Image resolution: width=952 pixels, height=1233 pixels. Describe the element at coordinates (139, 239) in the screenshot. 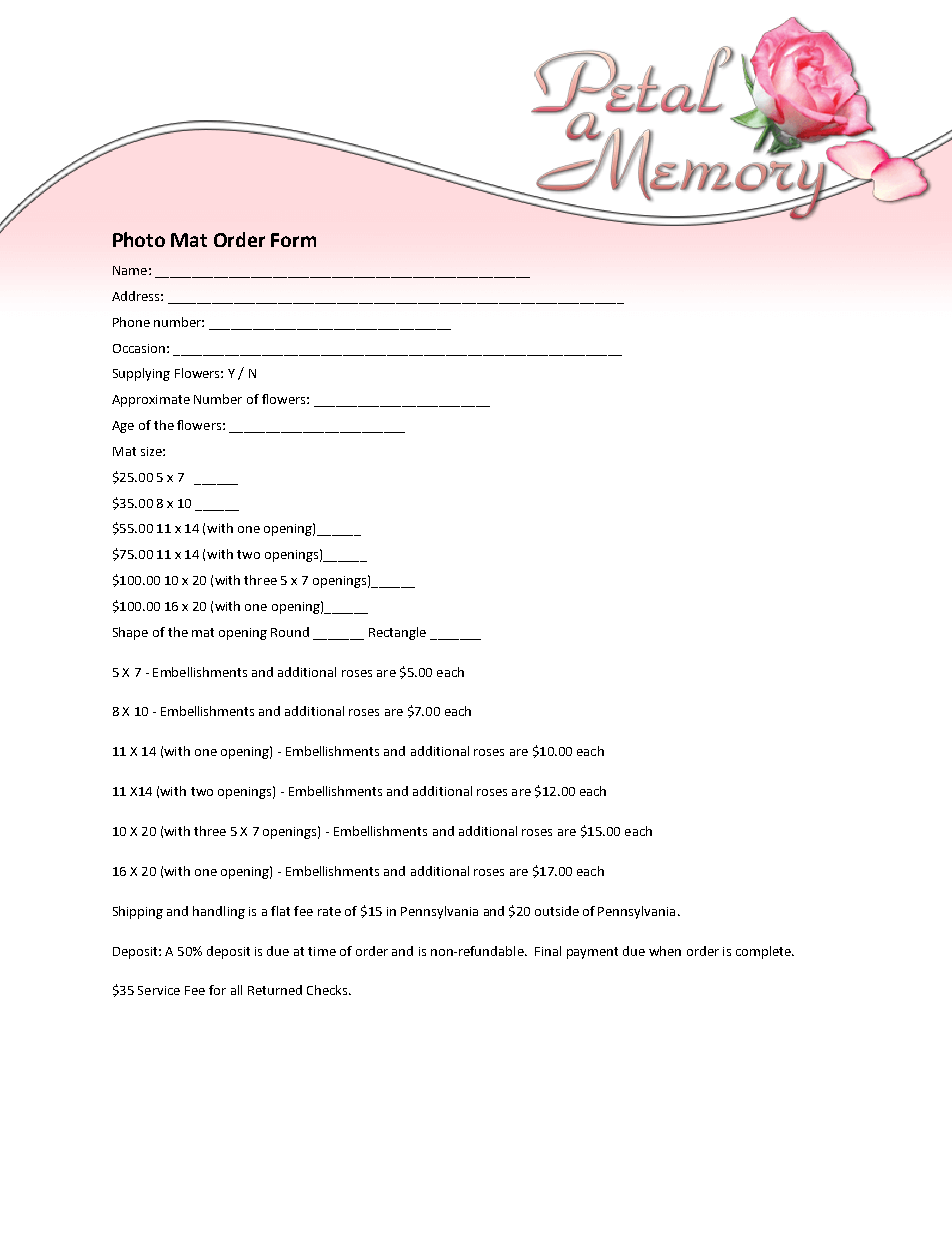

I see `Photo` at that location.
